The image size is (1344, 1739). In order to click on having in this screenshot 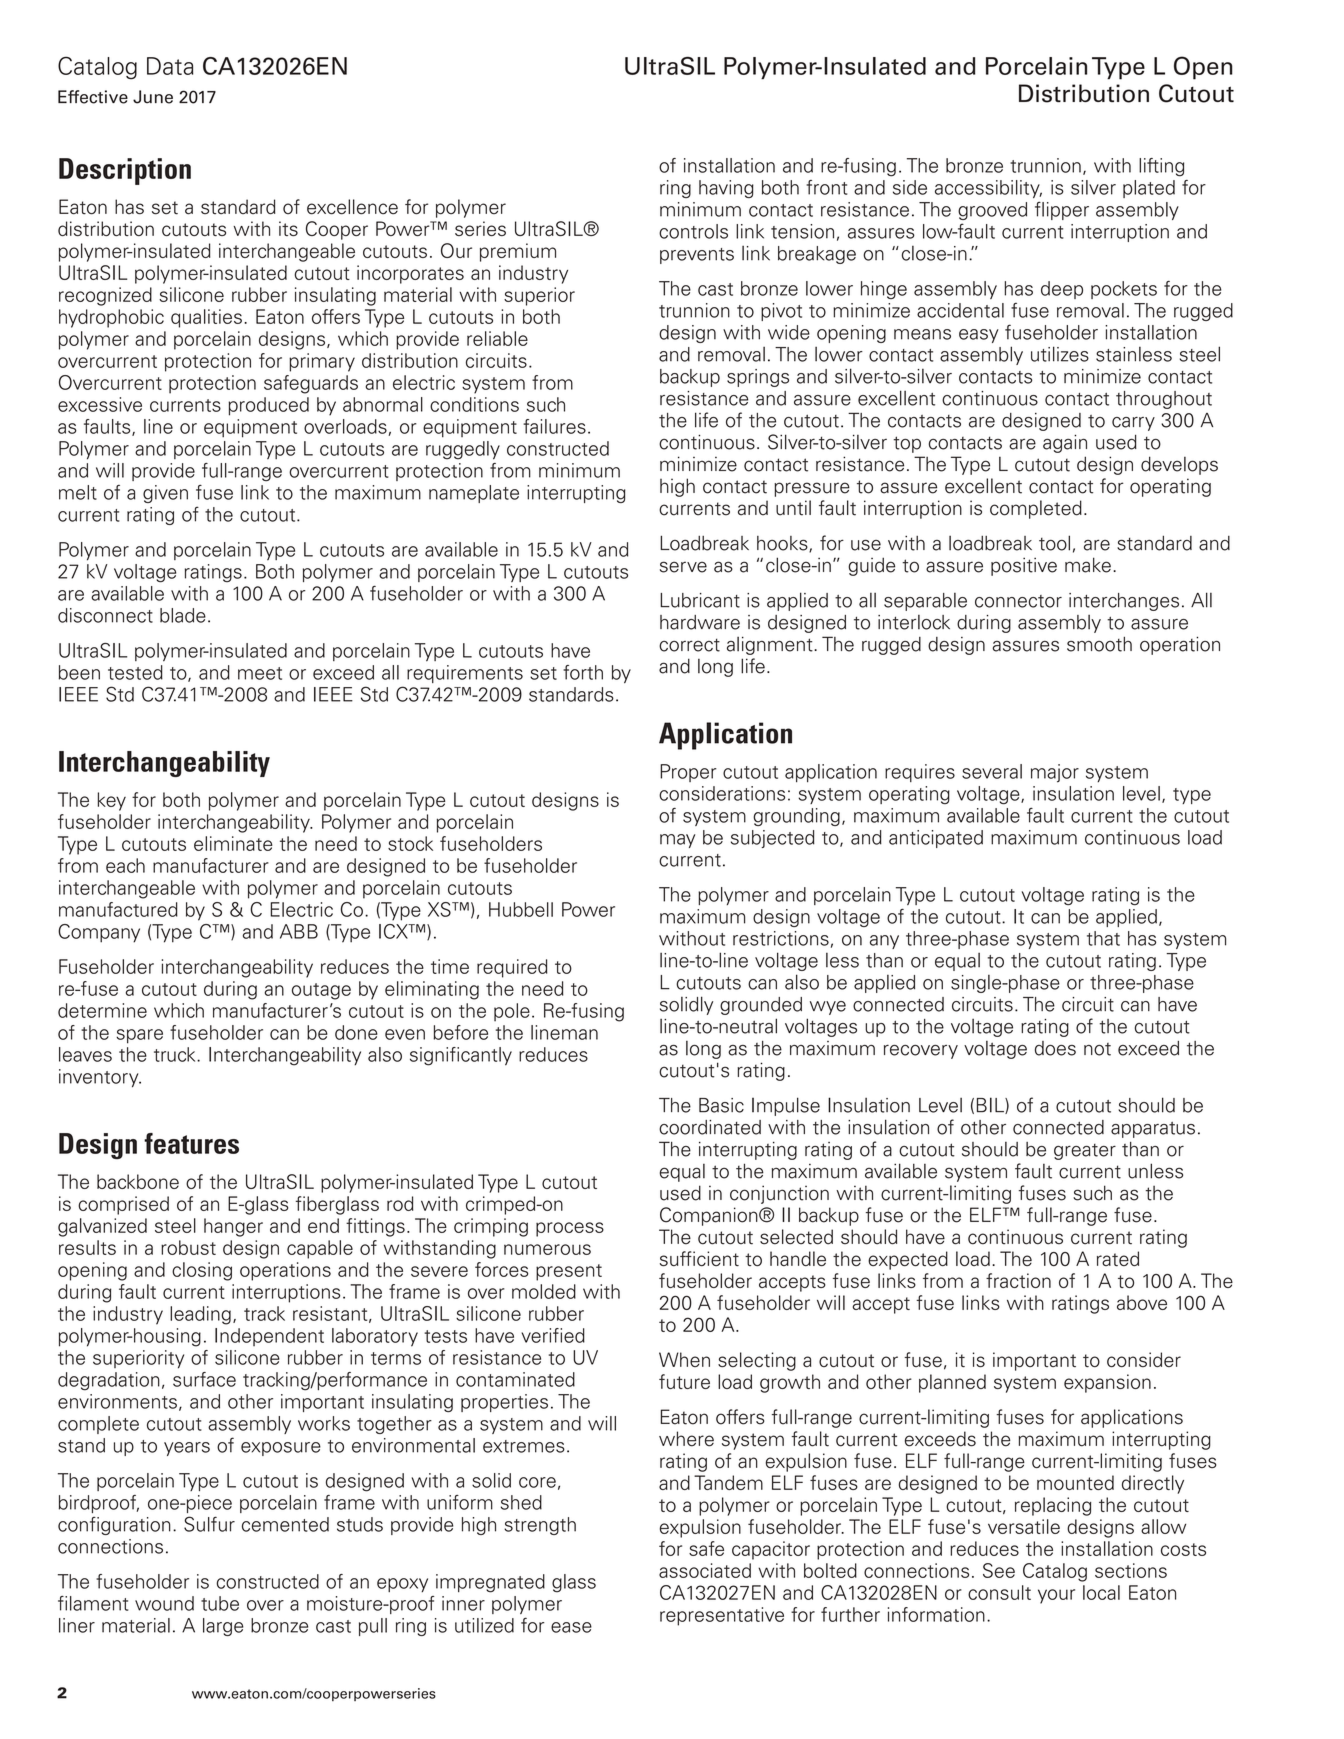, I will do `click(726, 189)`.
